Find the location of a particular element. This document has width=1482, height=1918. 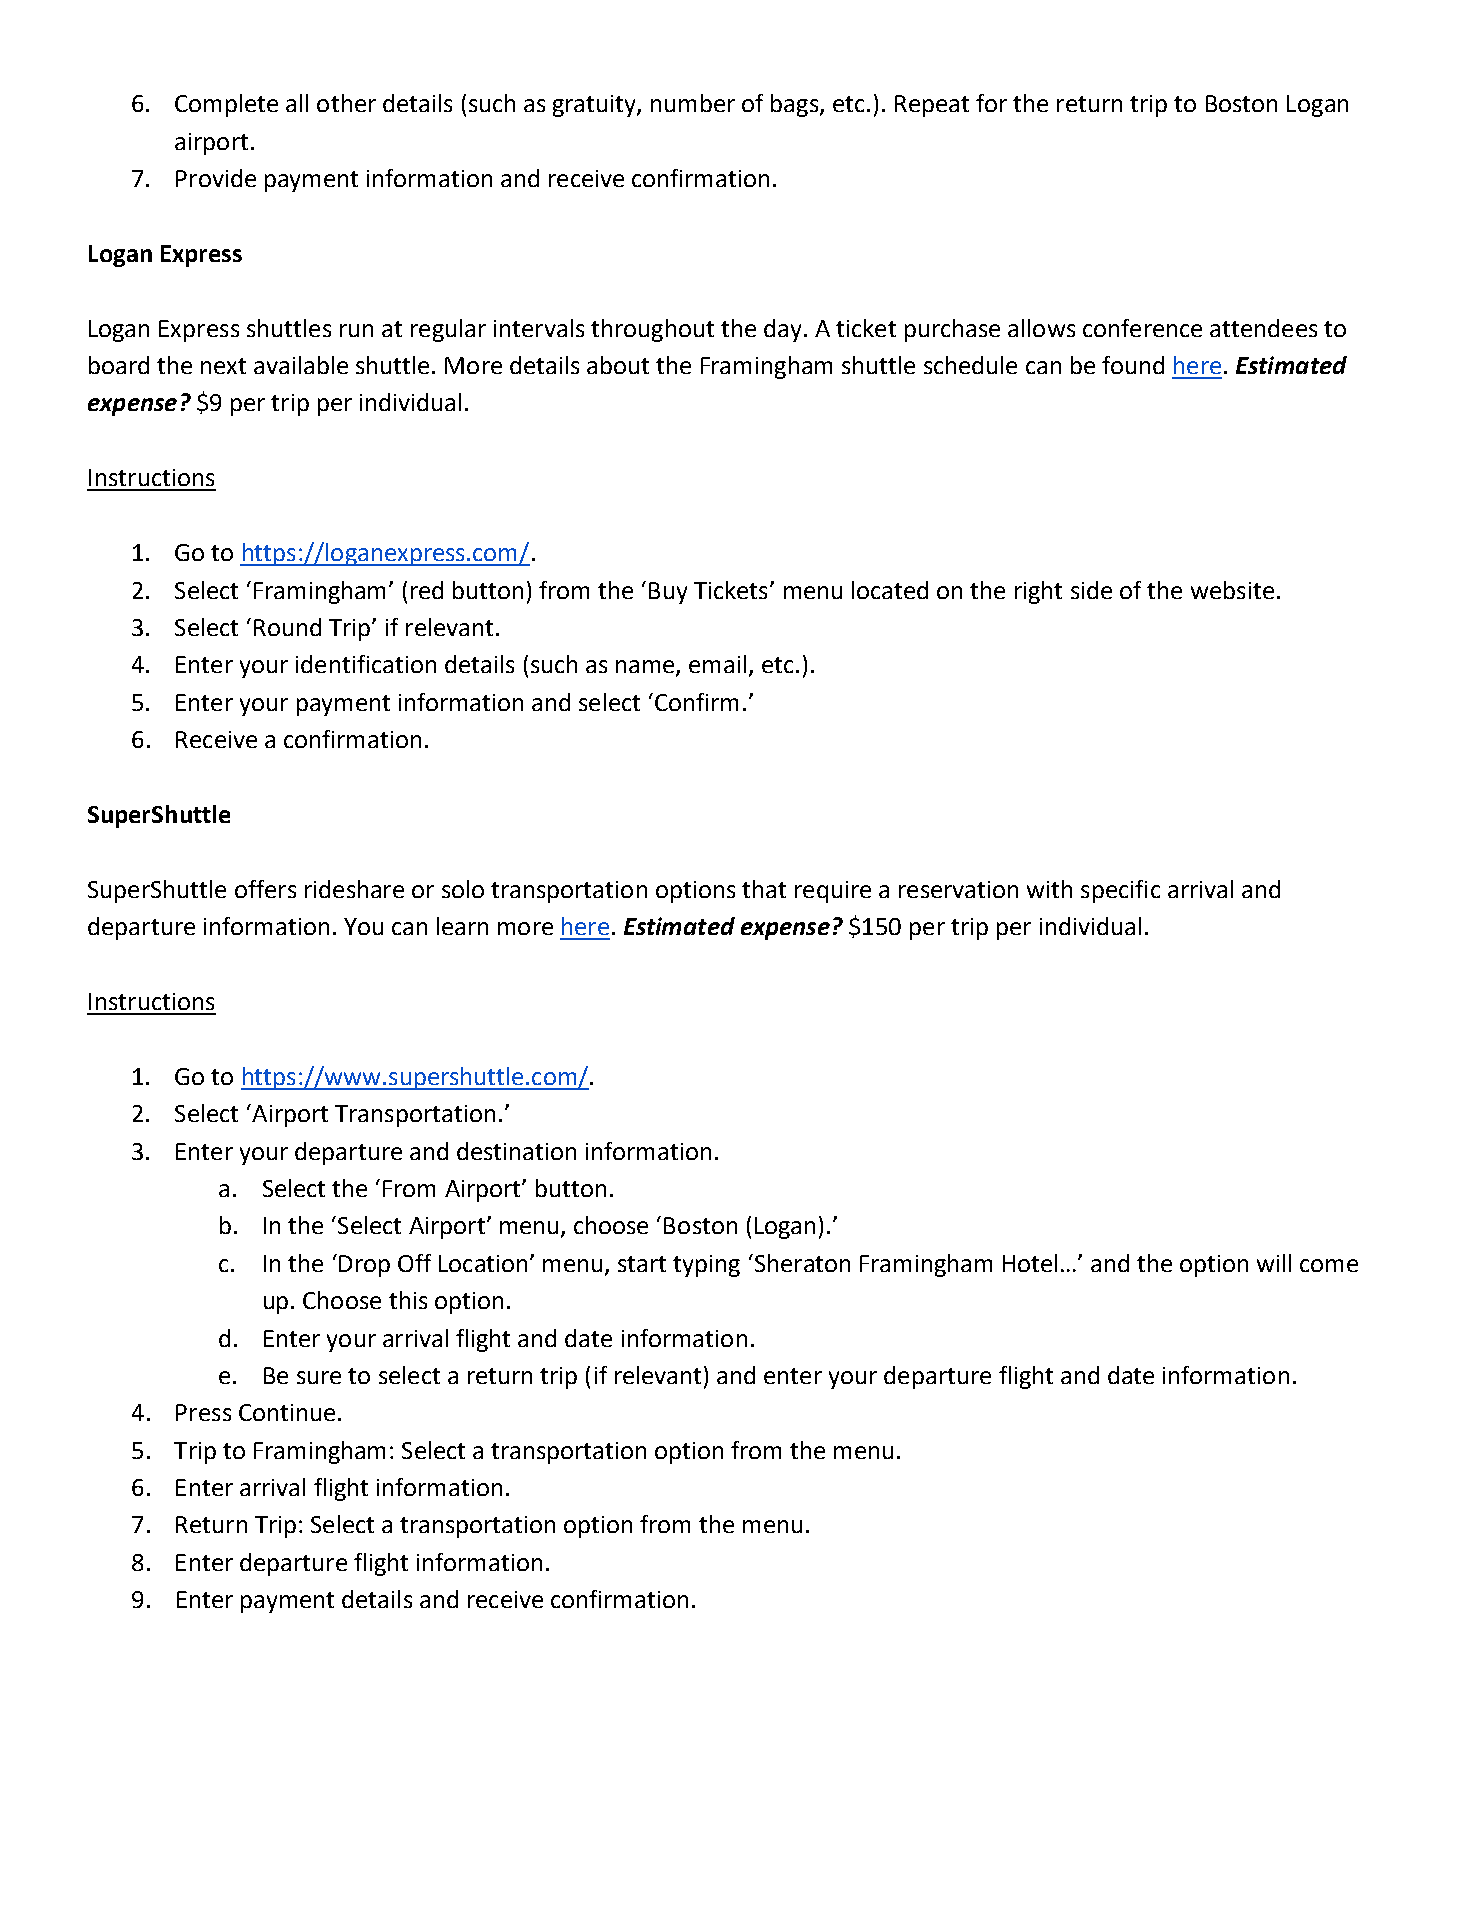

number is located at coordinates (693, 103).
